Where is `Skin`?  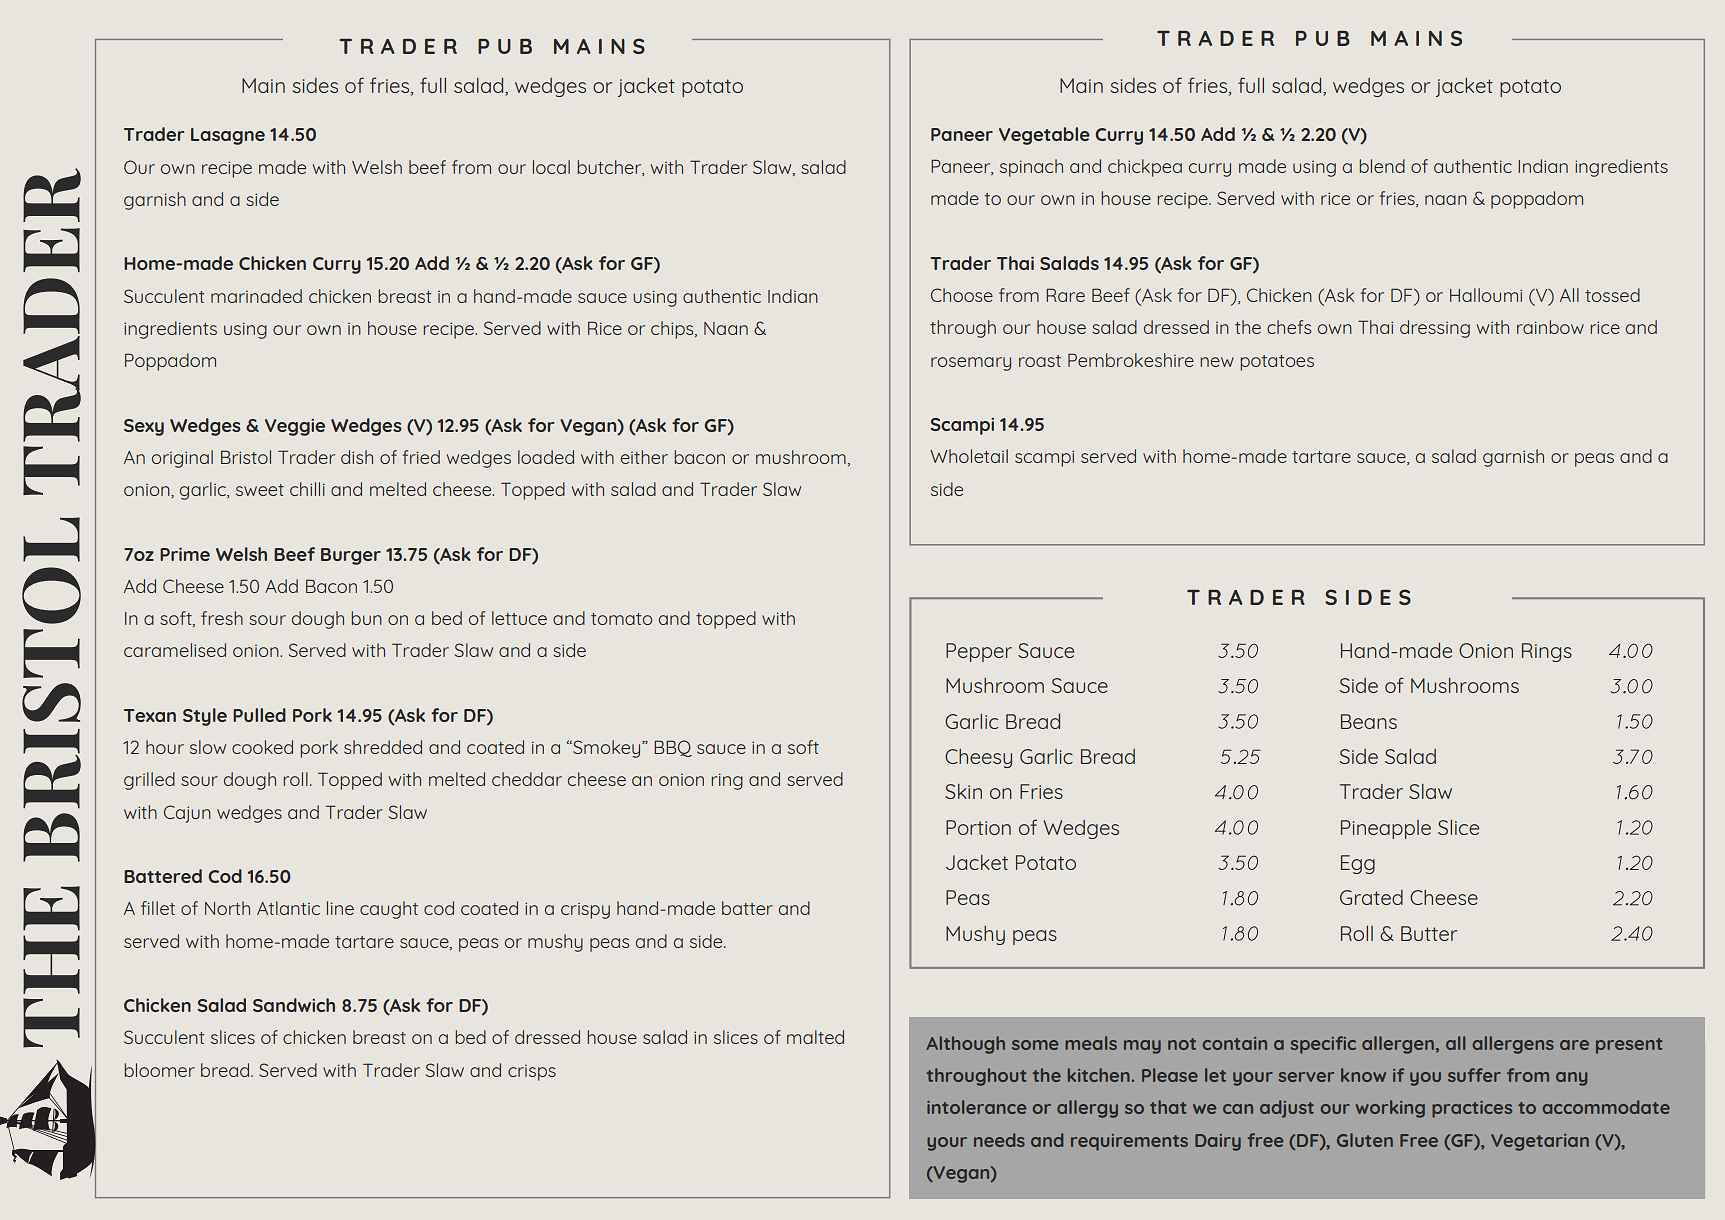 Skin is located at coordinates (963, 791).
